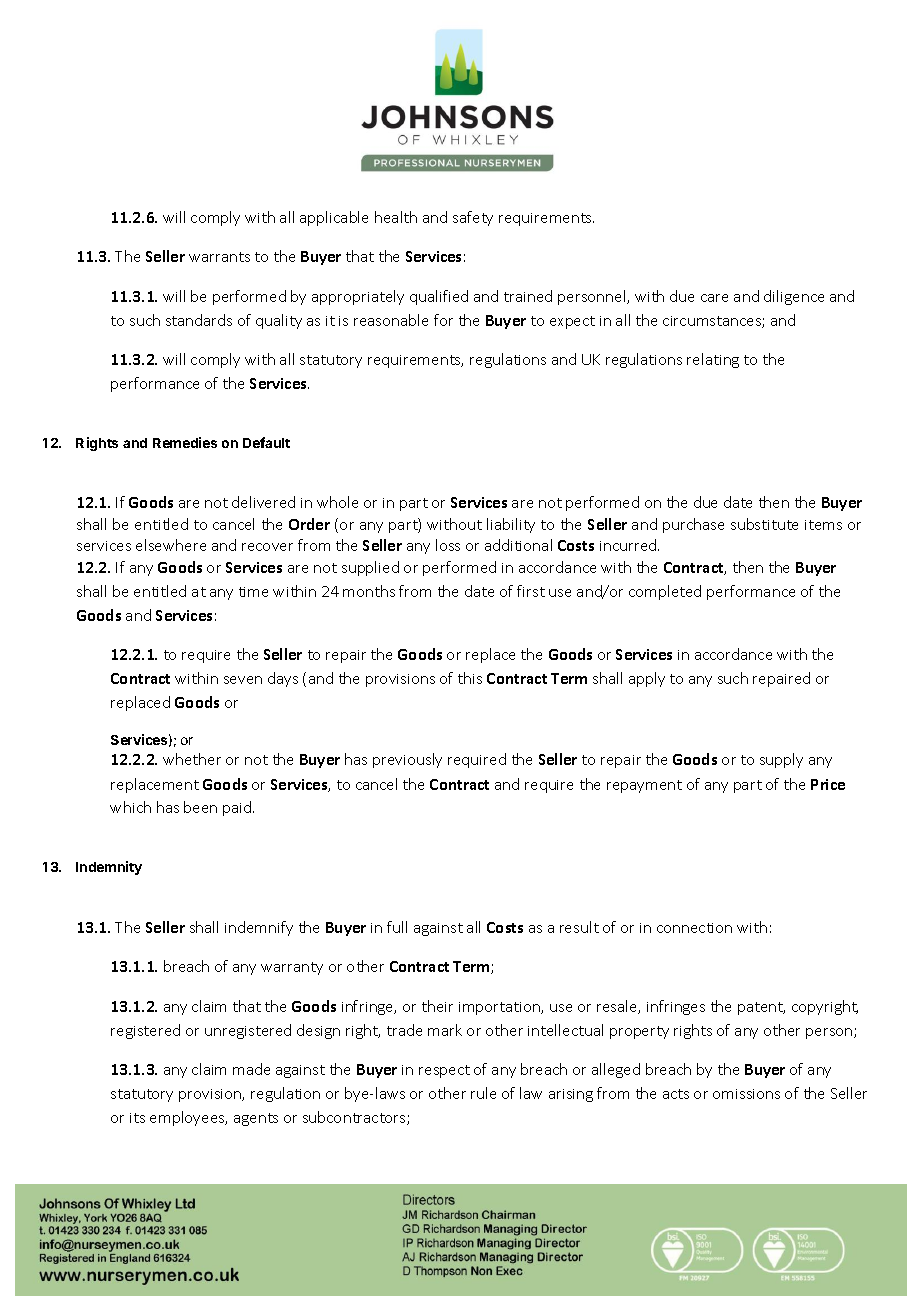 The image size is (924, 1308). Describe the element at coordinates (391, 320) in the image. I see `reasonable` at that location.
